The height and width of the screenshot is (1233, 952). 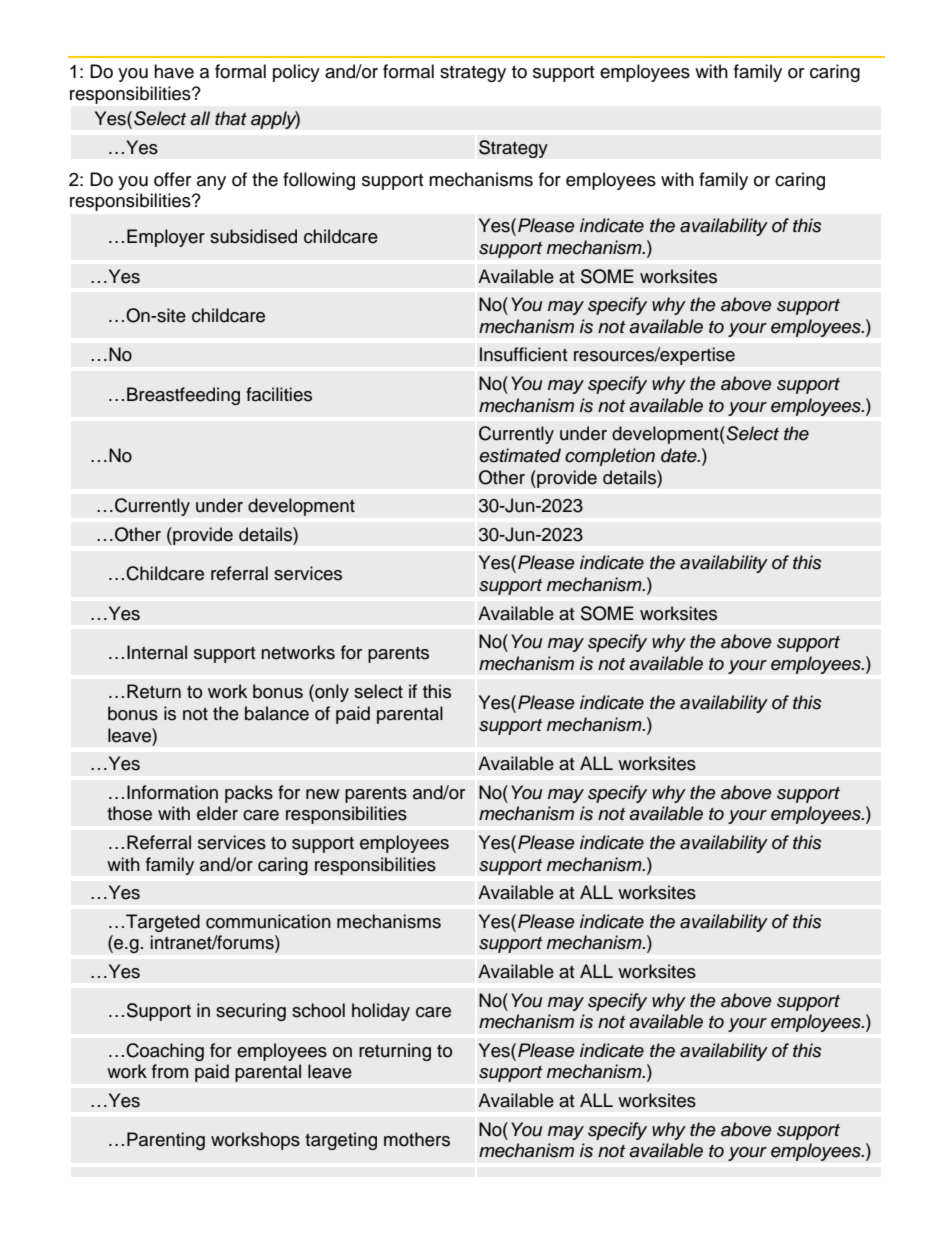 What do you see at coordinates (277, 713) in the screenshot?
I see `balance` at bounding box center [277, 713].
